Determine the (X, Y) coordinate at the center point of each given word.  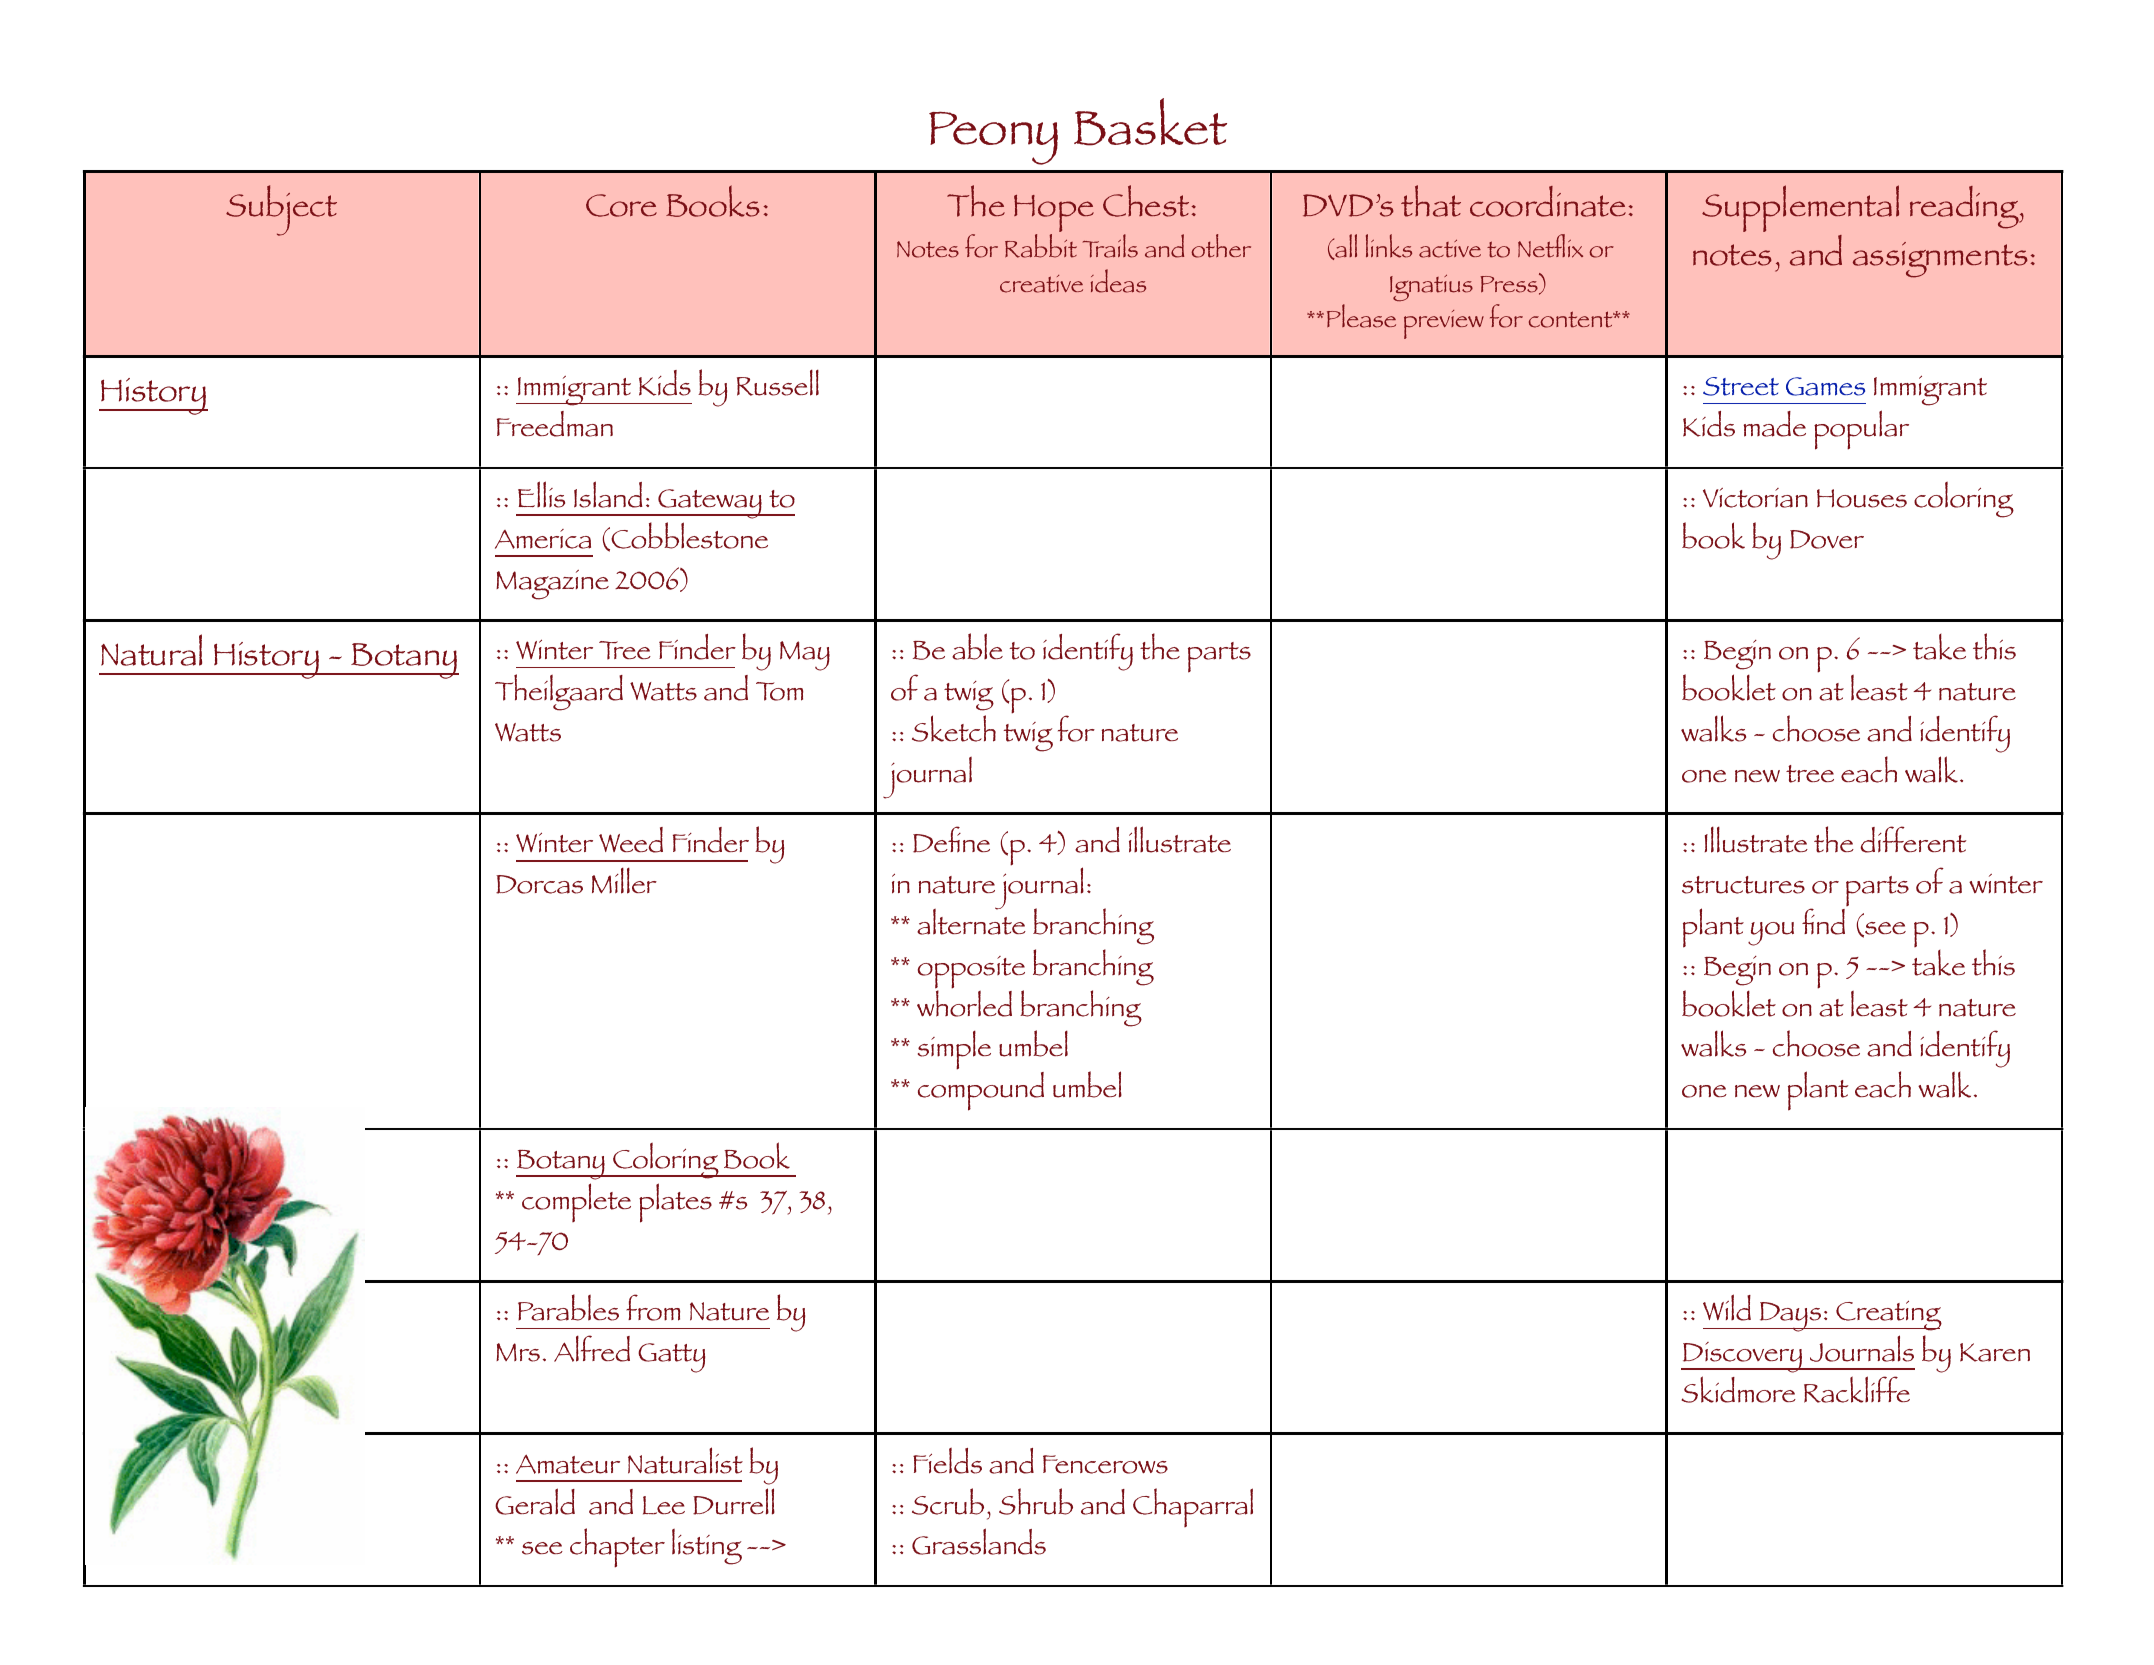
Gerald (535, 1501)
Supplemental (1800, 208)
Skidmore (1739, 1389)
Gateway (710, 504)
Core (621, 205)
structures (1743, 885)
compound (981, 1091)
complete (576, 1202)
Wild (1727, 1307)
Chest (1146, 201)
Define (951, 839)
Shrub (1036, 1501)
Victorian (1755, 498)
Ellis (541, 494)
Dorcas (539, 884)
